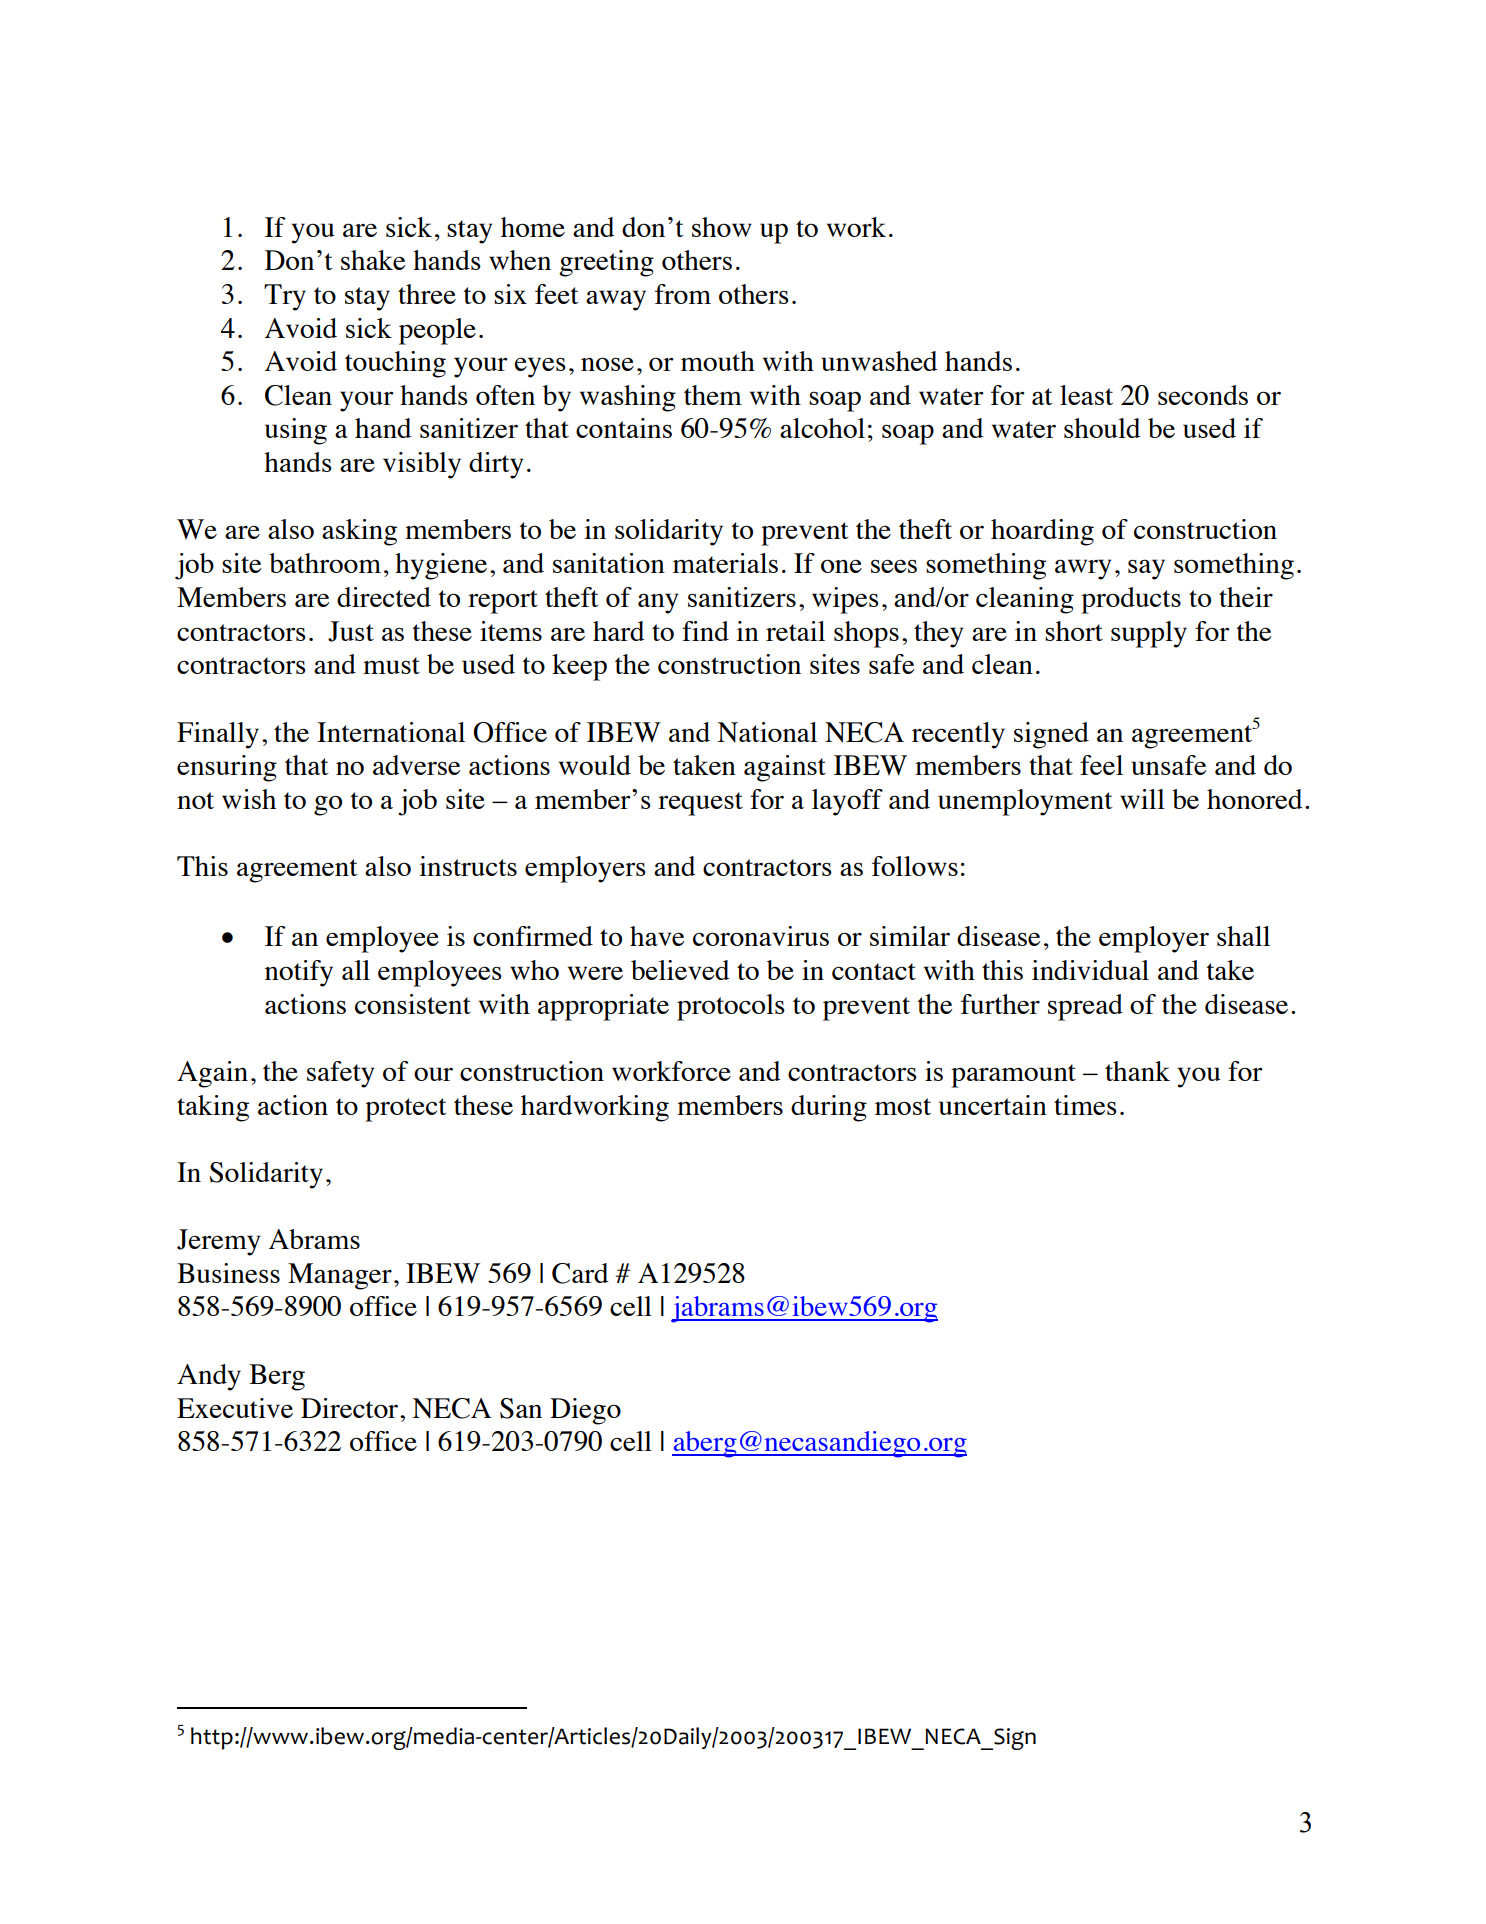  I want to click on request, so click(700, 804).
